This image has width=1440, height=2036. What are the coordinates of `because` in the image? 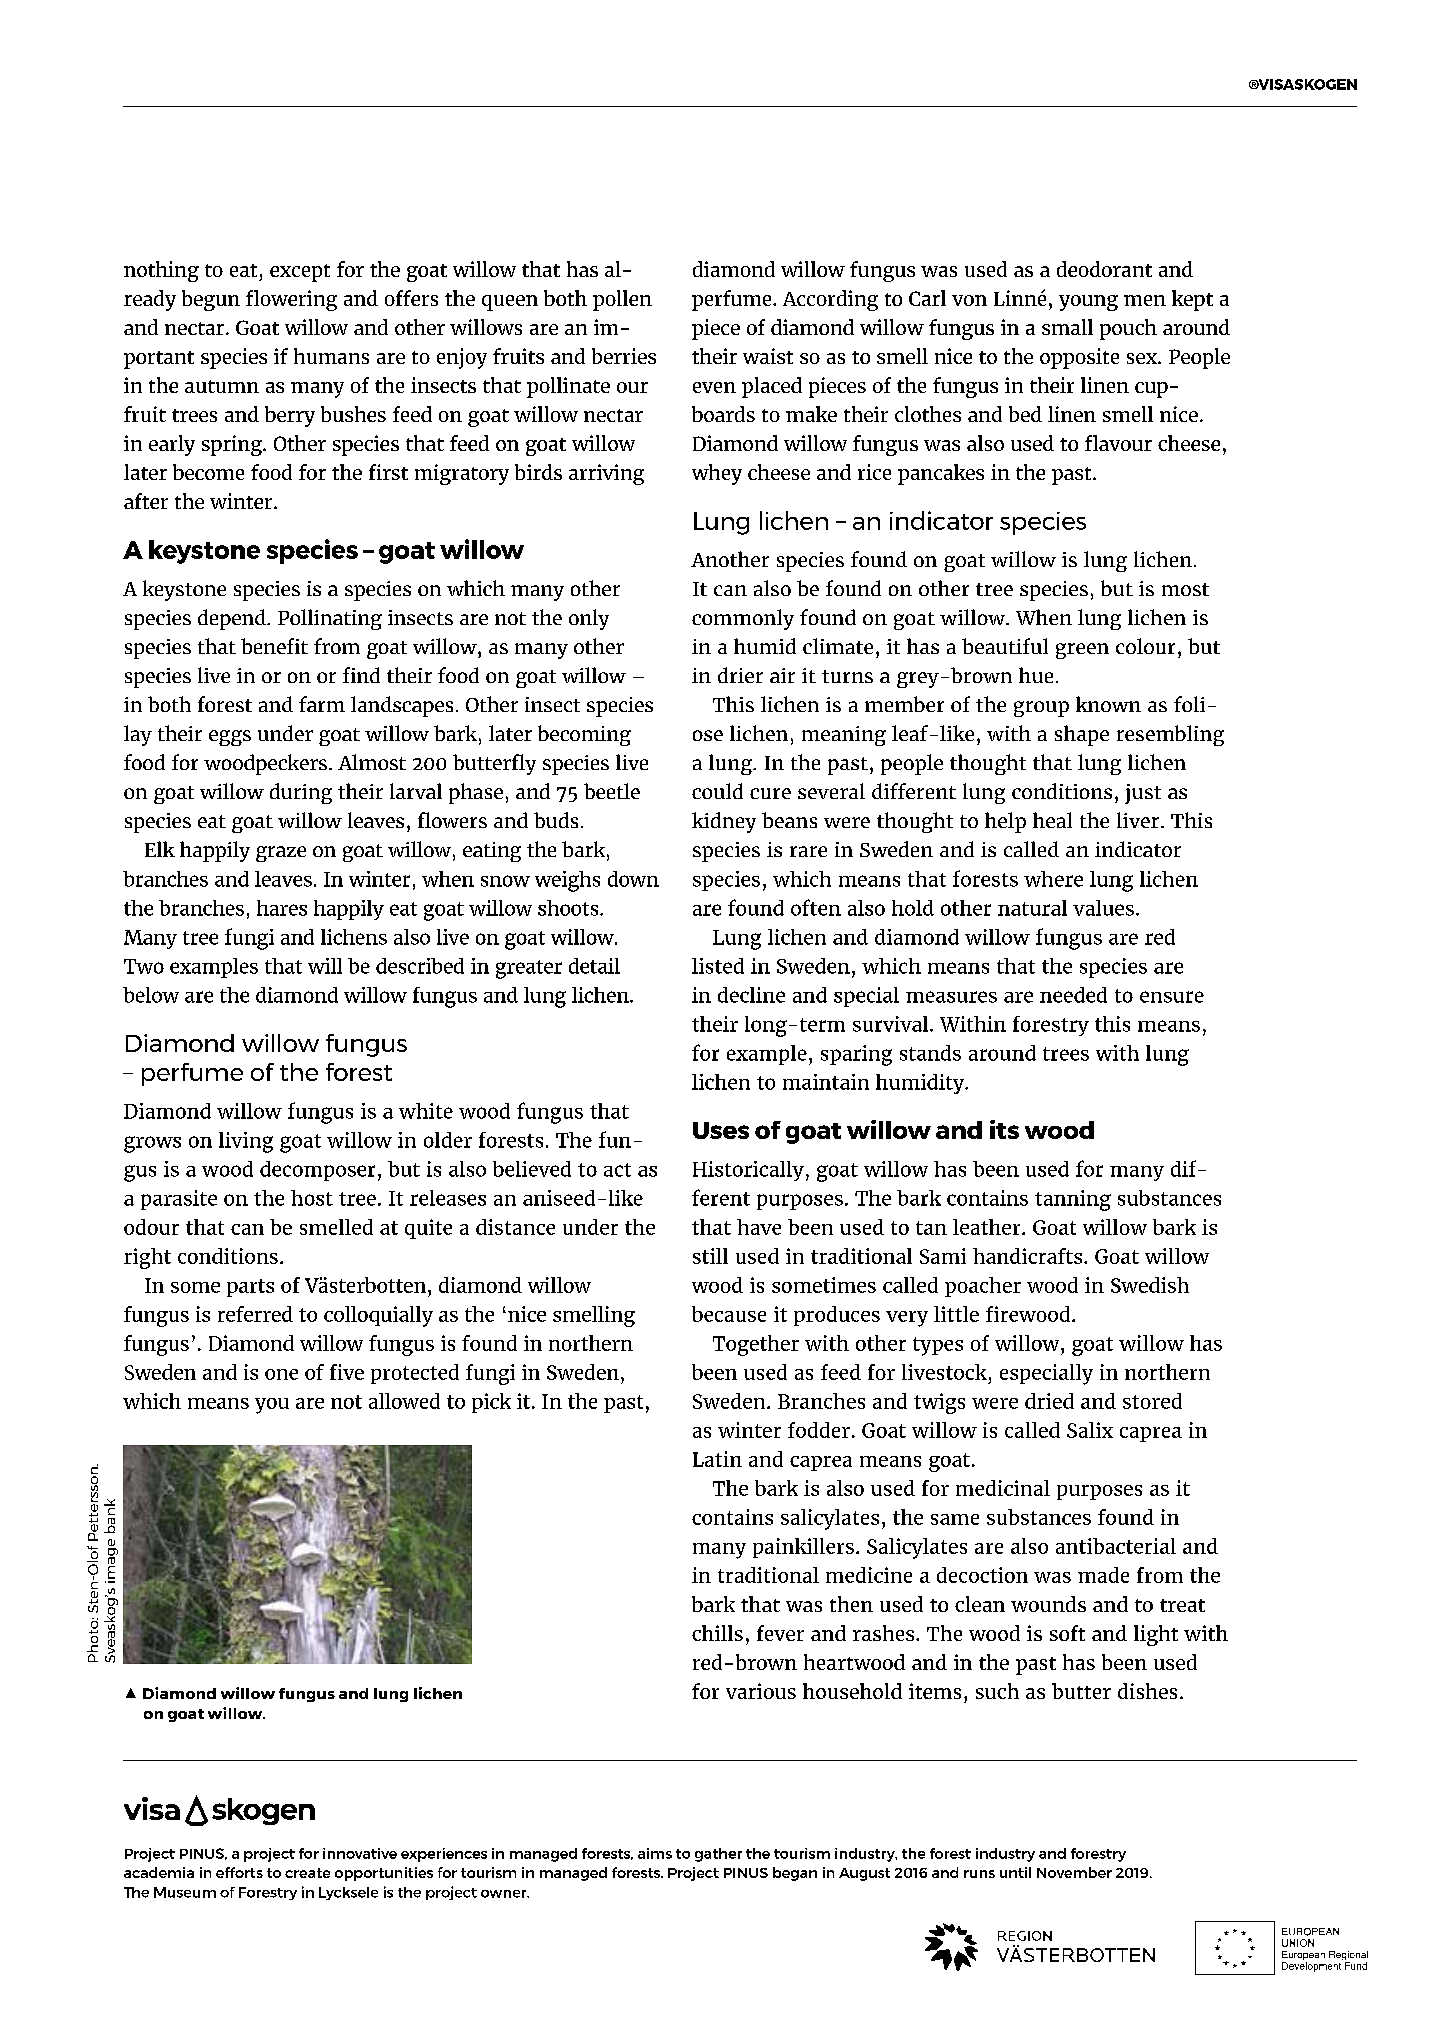 It's located at (729, 1314).
